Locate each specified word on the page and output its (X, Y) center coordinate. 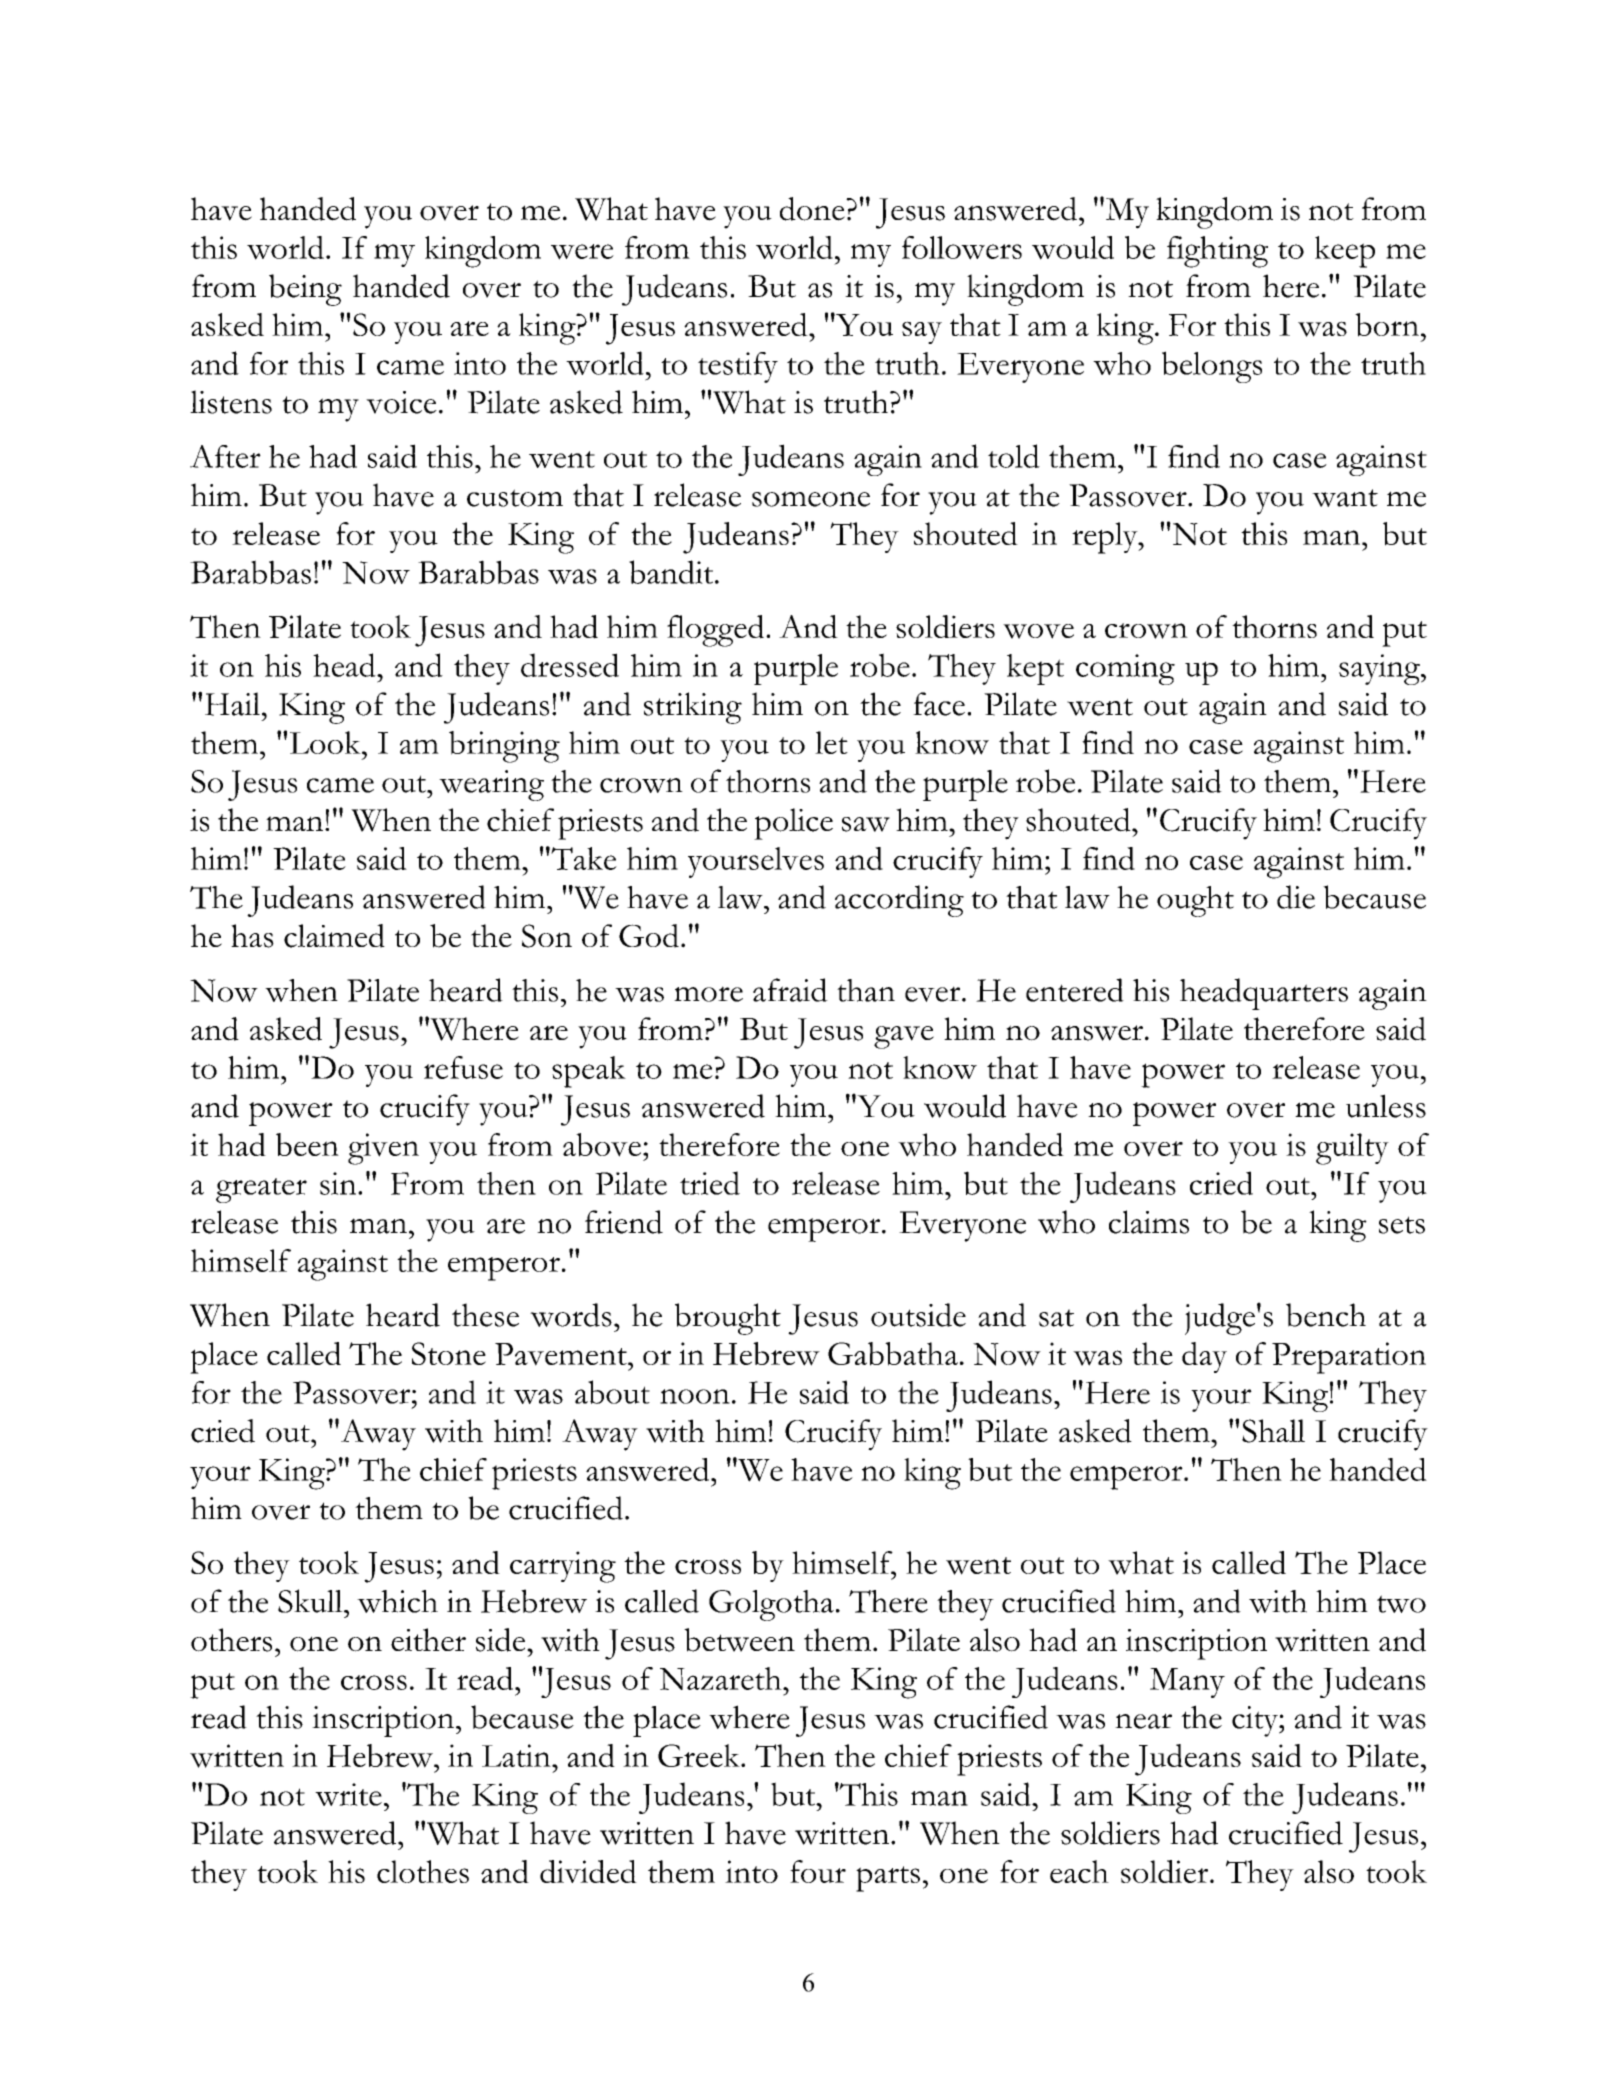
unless (1386, 1106)
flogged (717, 631)
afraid (790, 990)
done (813, 209)
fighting (1217, 252)
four (818, 1871)
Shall (1273, 1431)
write (348, 1794)
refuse (463, 1067)
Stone (449, 1353)
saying (1380, 669)
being (305, 290)
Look (326, 742)
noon (695, 1396)
